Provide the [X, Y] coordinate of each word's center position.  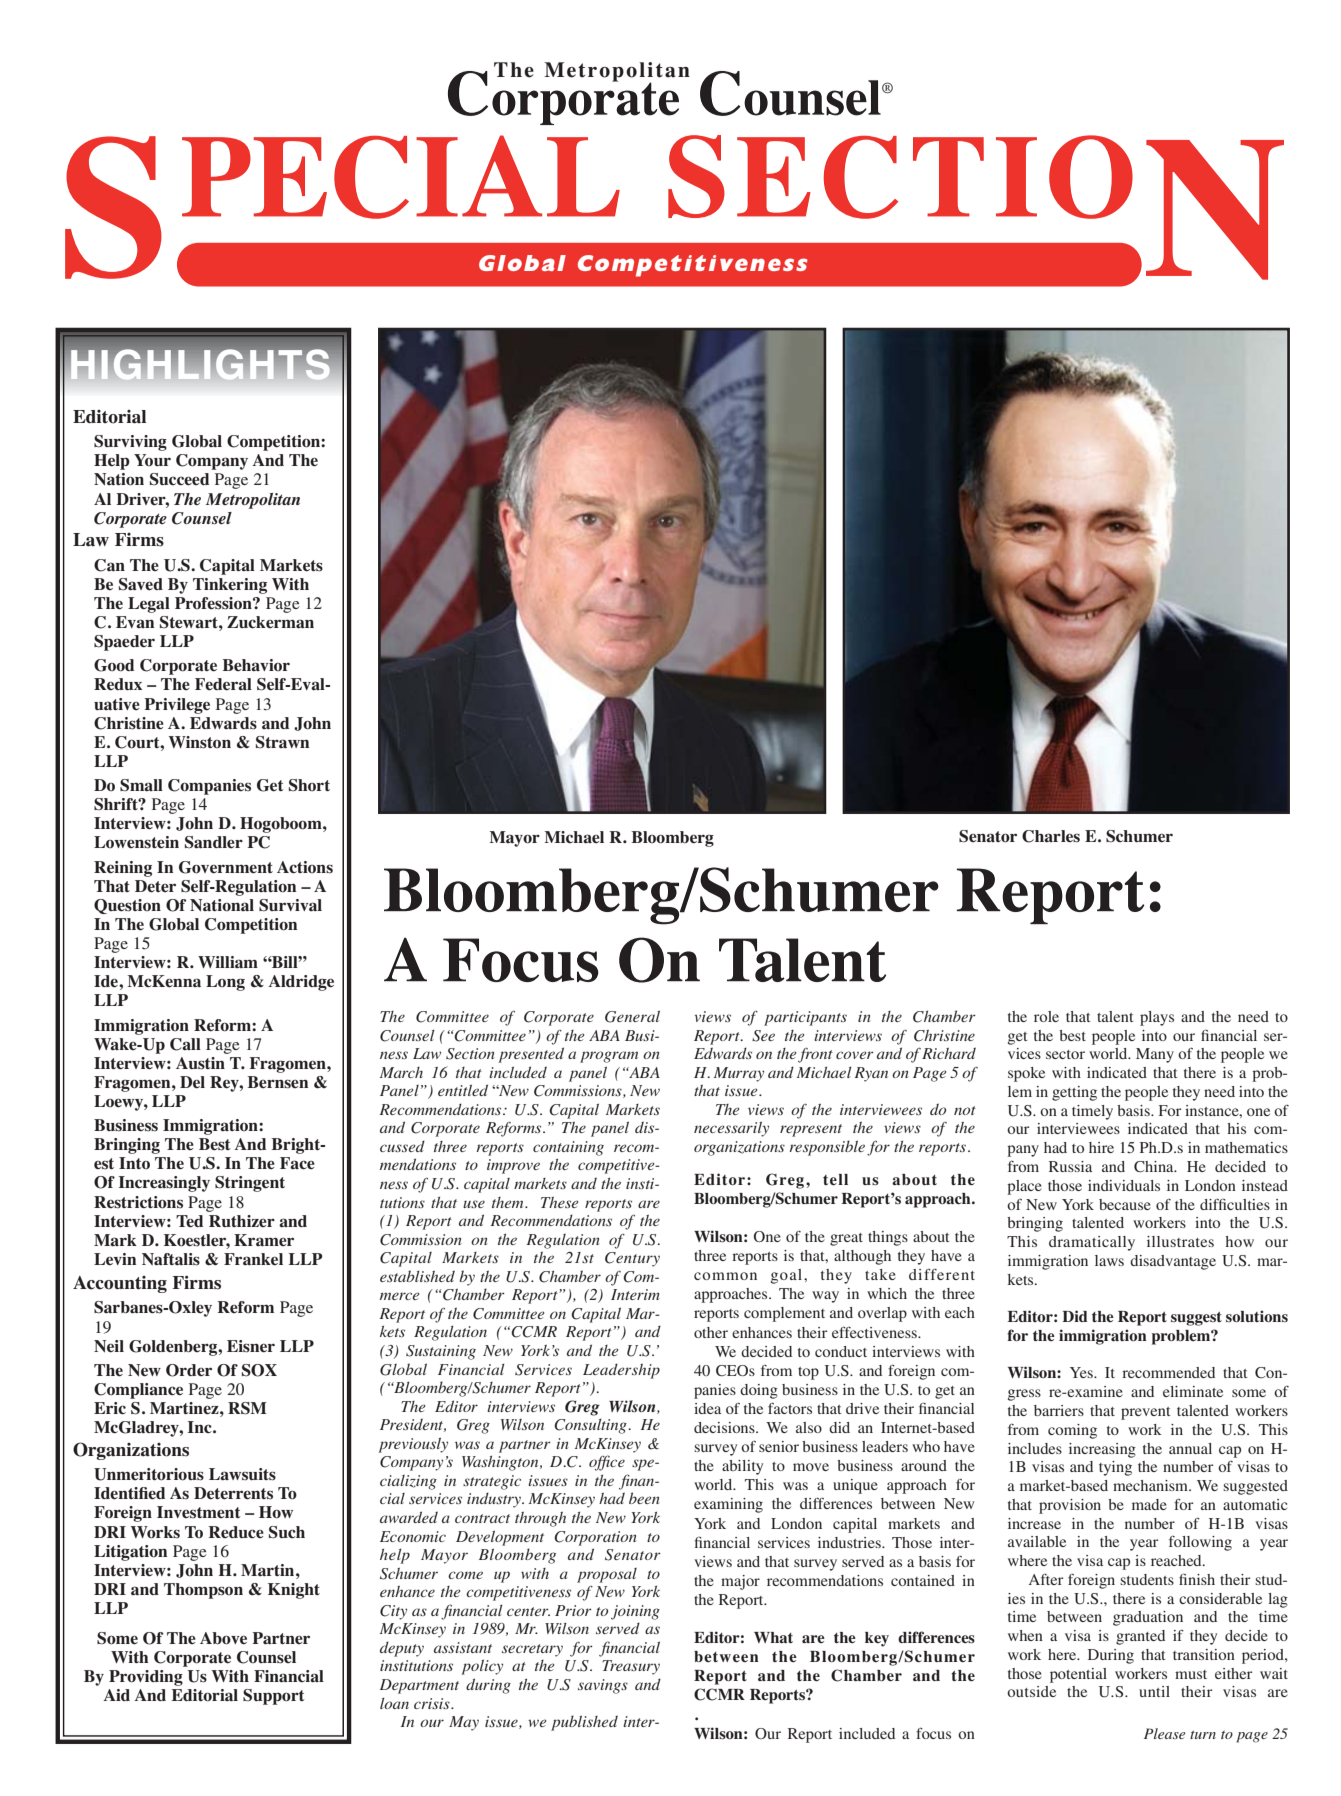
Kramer [264, 1240]
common [725, 1276]
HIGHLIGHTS [200, 365]
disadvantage [1173, 1262]
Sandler [214, 842]
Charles [1051, 836]
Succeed [179, 479]
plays [1157, 1018]
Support [274, 1697]
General [632, 1016]
